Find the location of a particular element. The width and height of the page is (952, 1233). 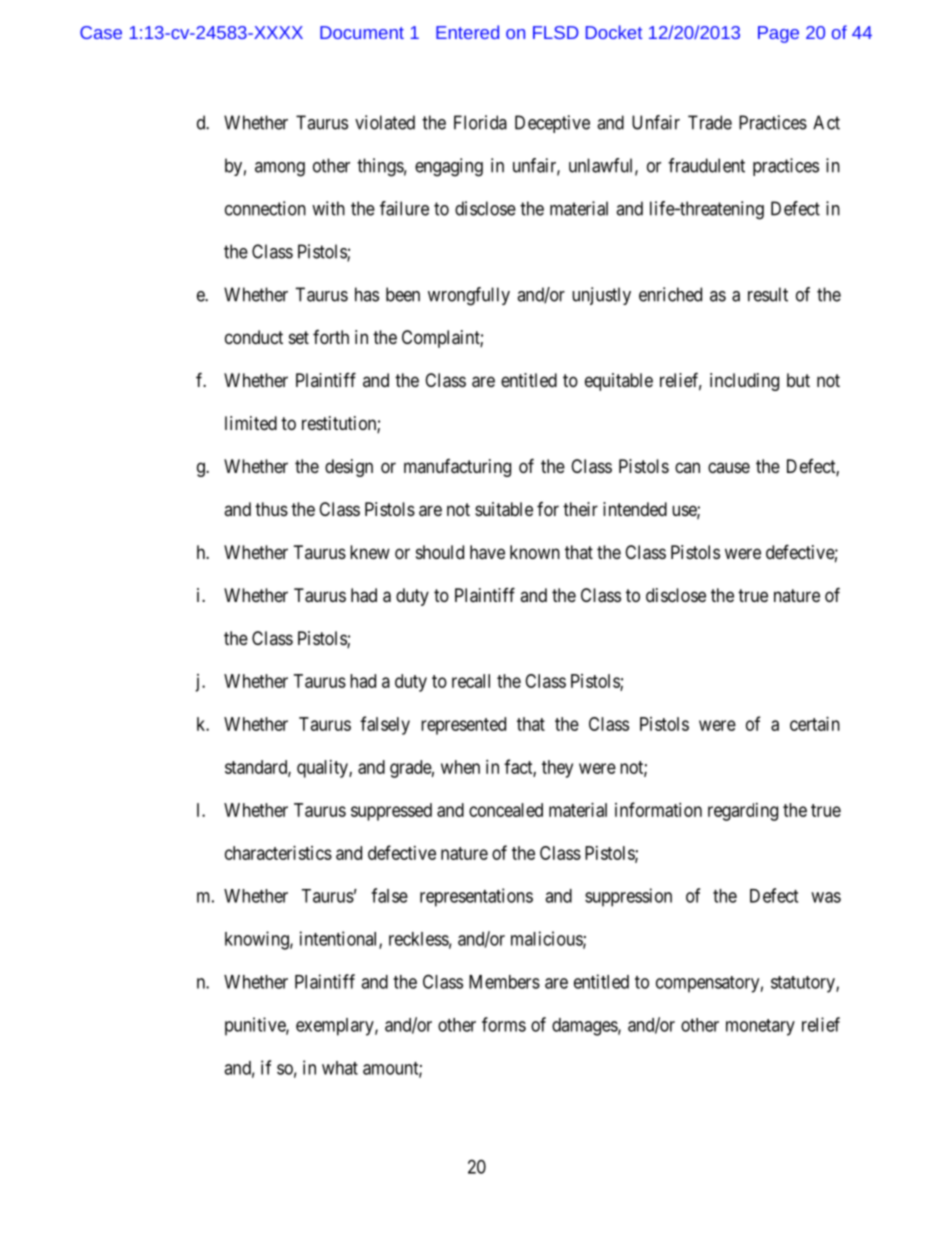

limited is located at coordinates (251, 423).
